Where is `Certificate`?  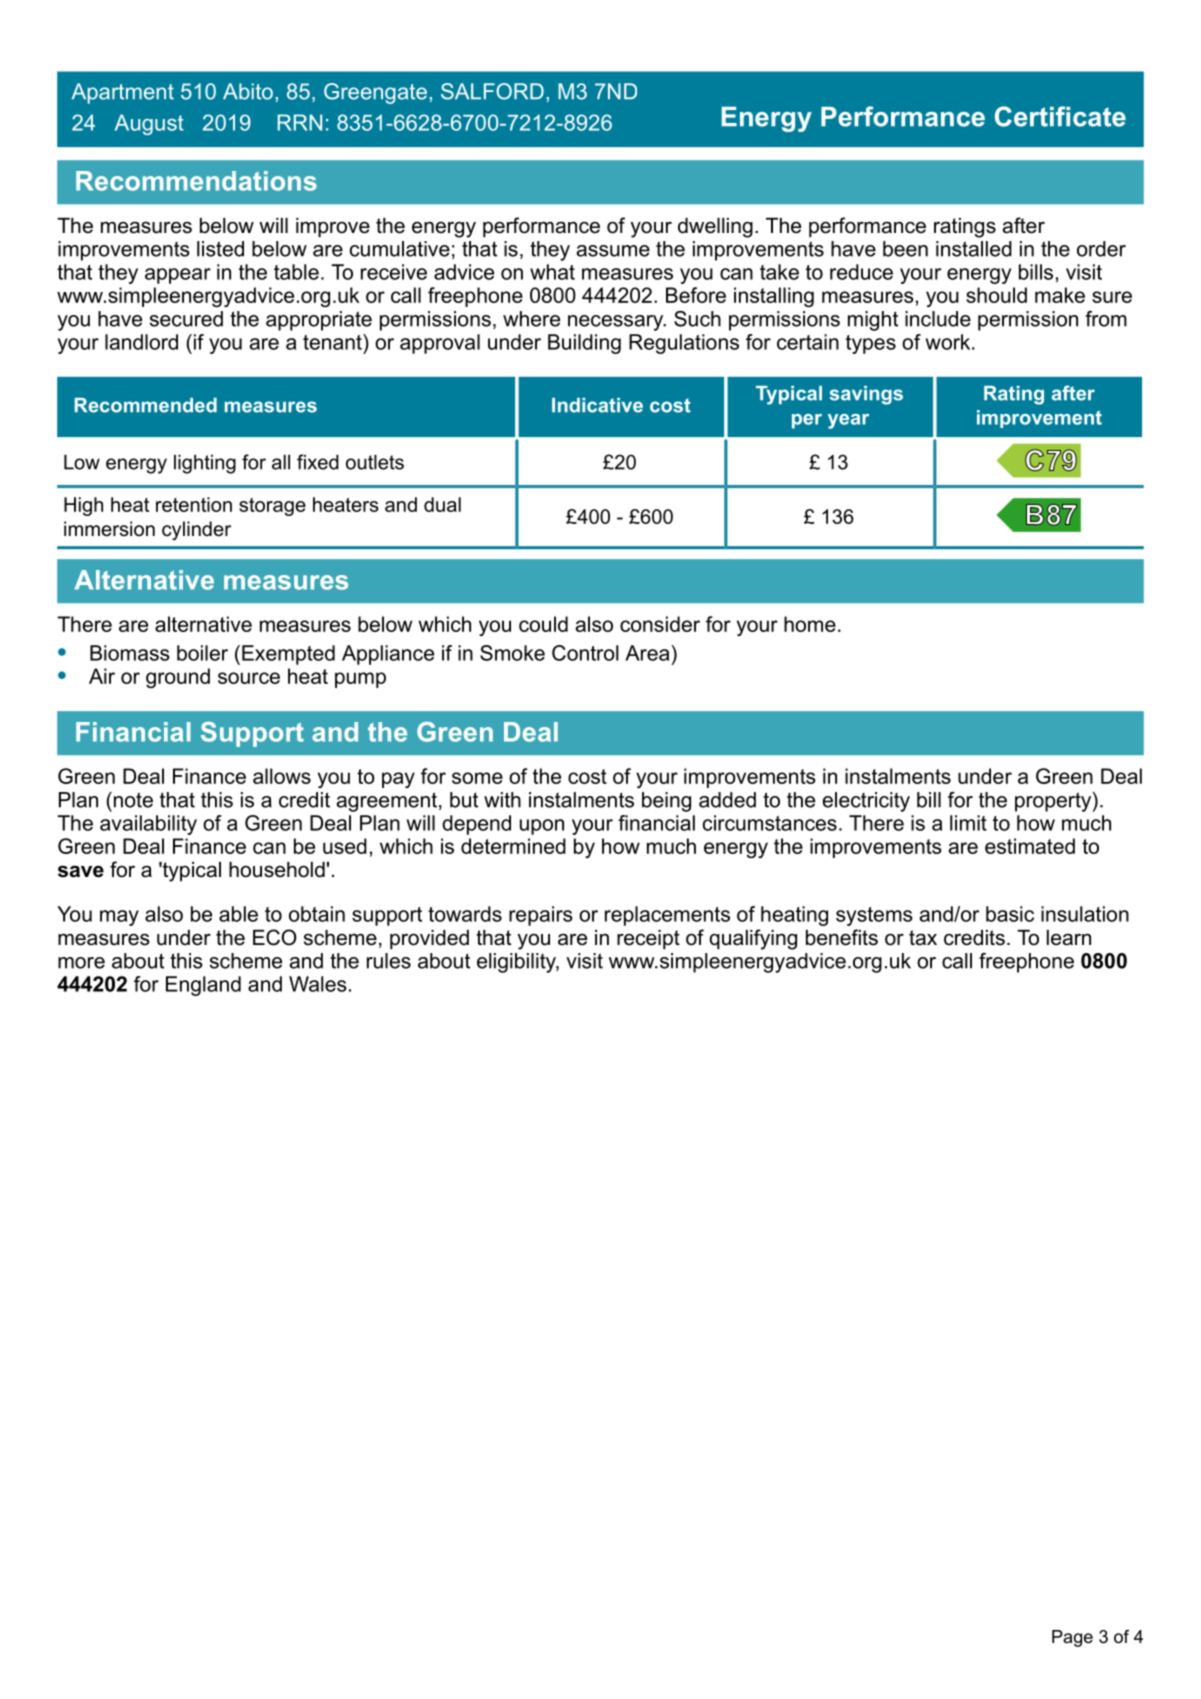
Certificate is located at coordinates (1060, 116).
